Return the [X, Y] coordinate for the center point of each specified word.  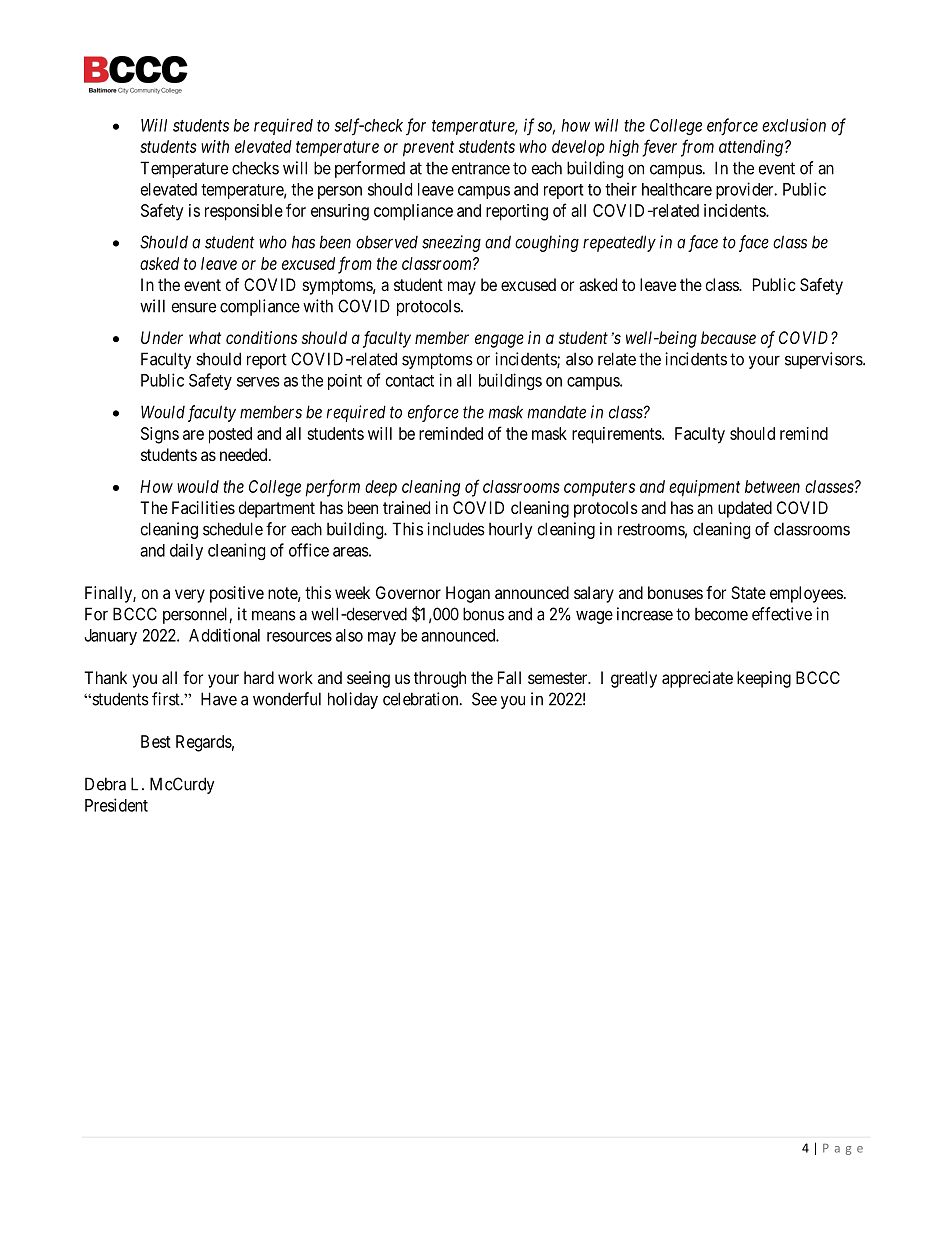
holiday [353, 700]
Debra [105, 784]
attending [751, 148]
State [748, 592]
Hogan [468, 594]
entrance [481, 168]
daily [186, 551]
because [728, 337]
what [205, 337]
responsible [244, 212]
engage [499, 341]
